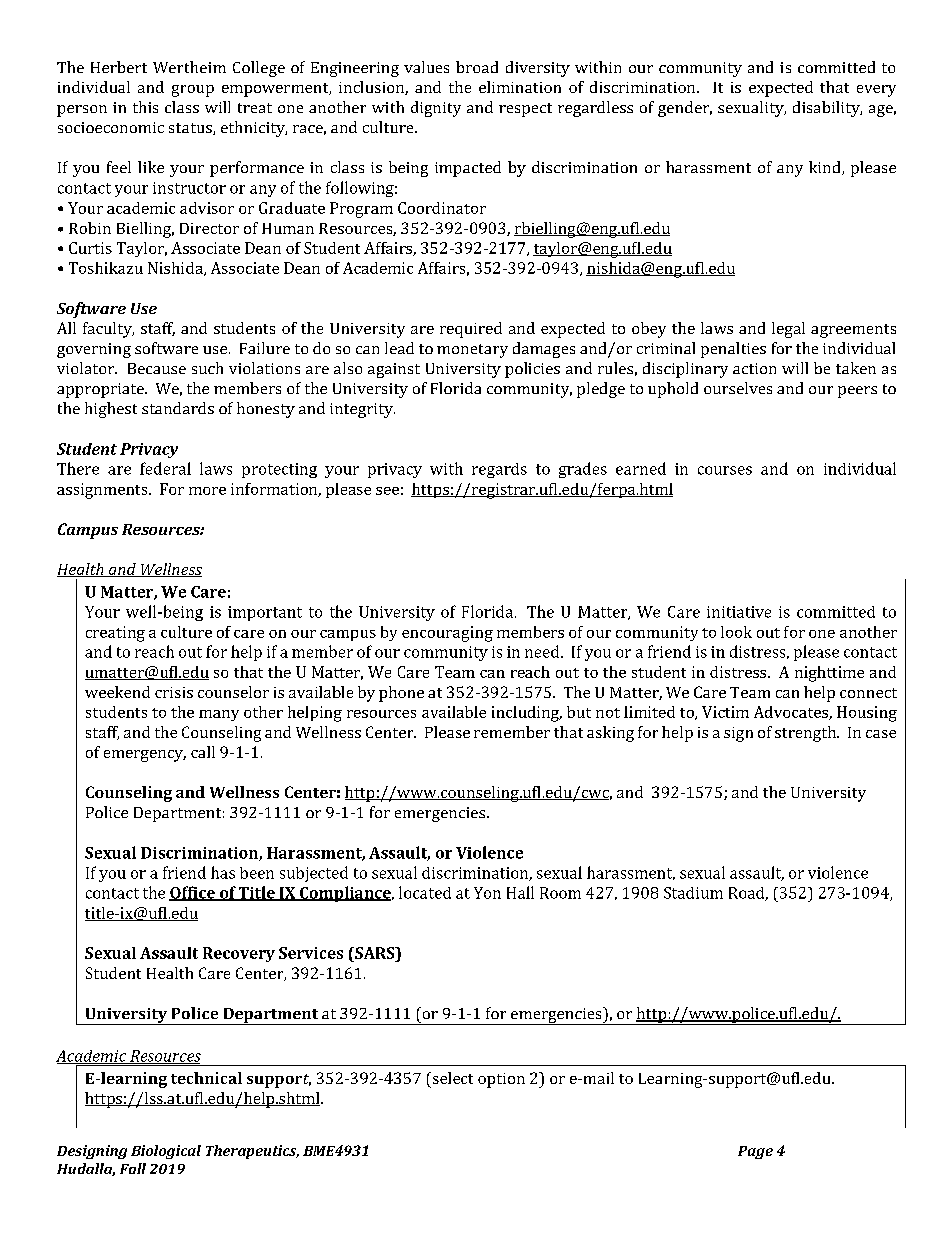 The height and width of the page is (1233, 952). Describe the element at coordinates (193, 91) in the page. I see `group` at that location.
